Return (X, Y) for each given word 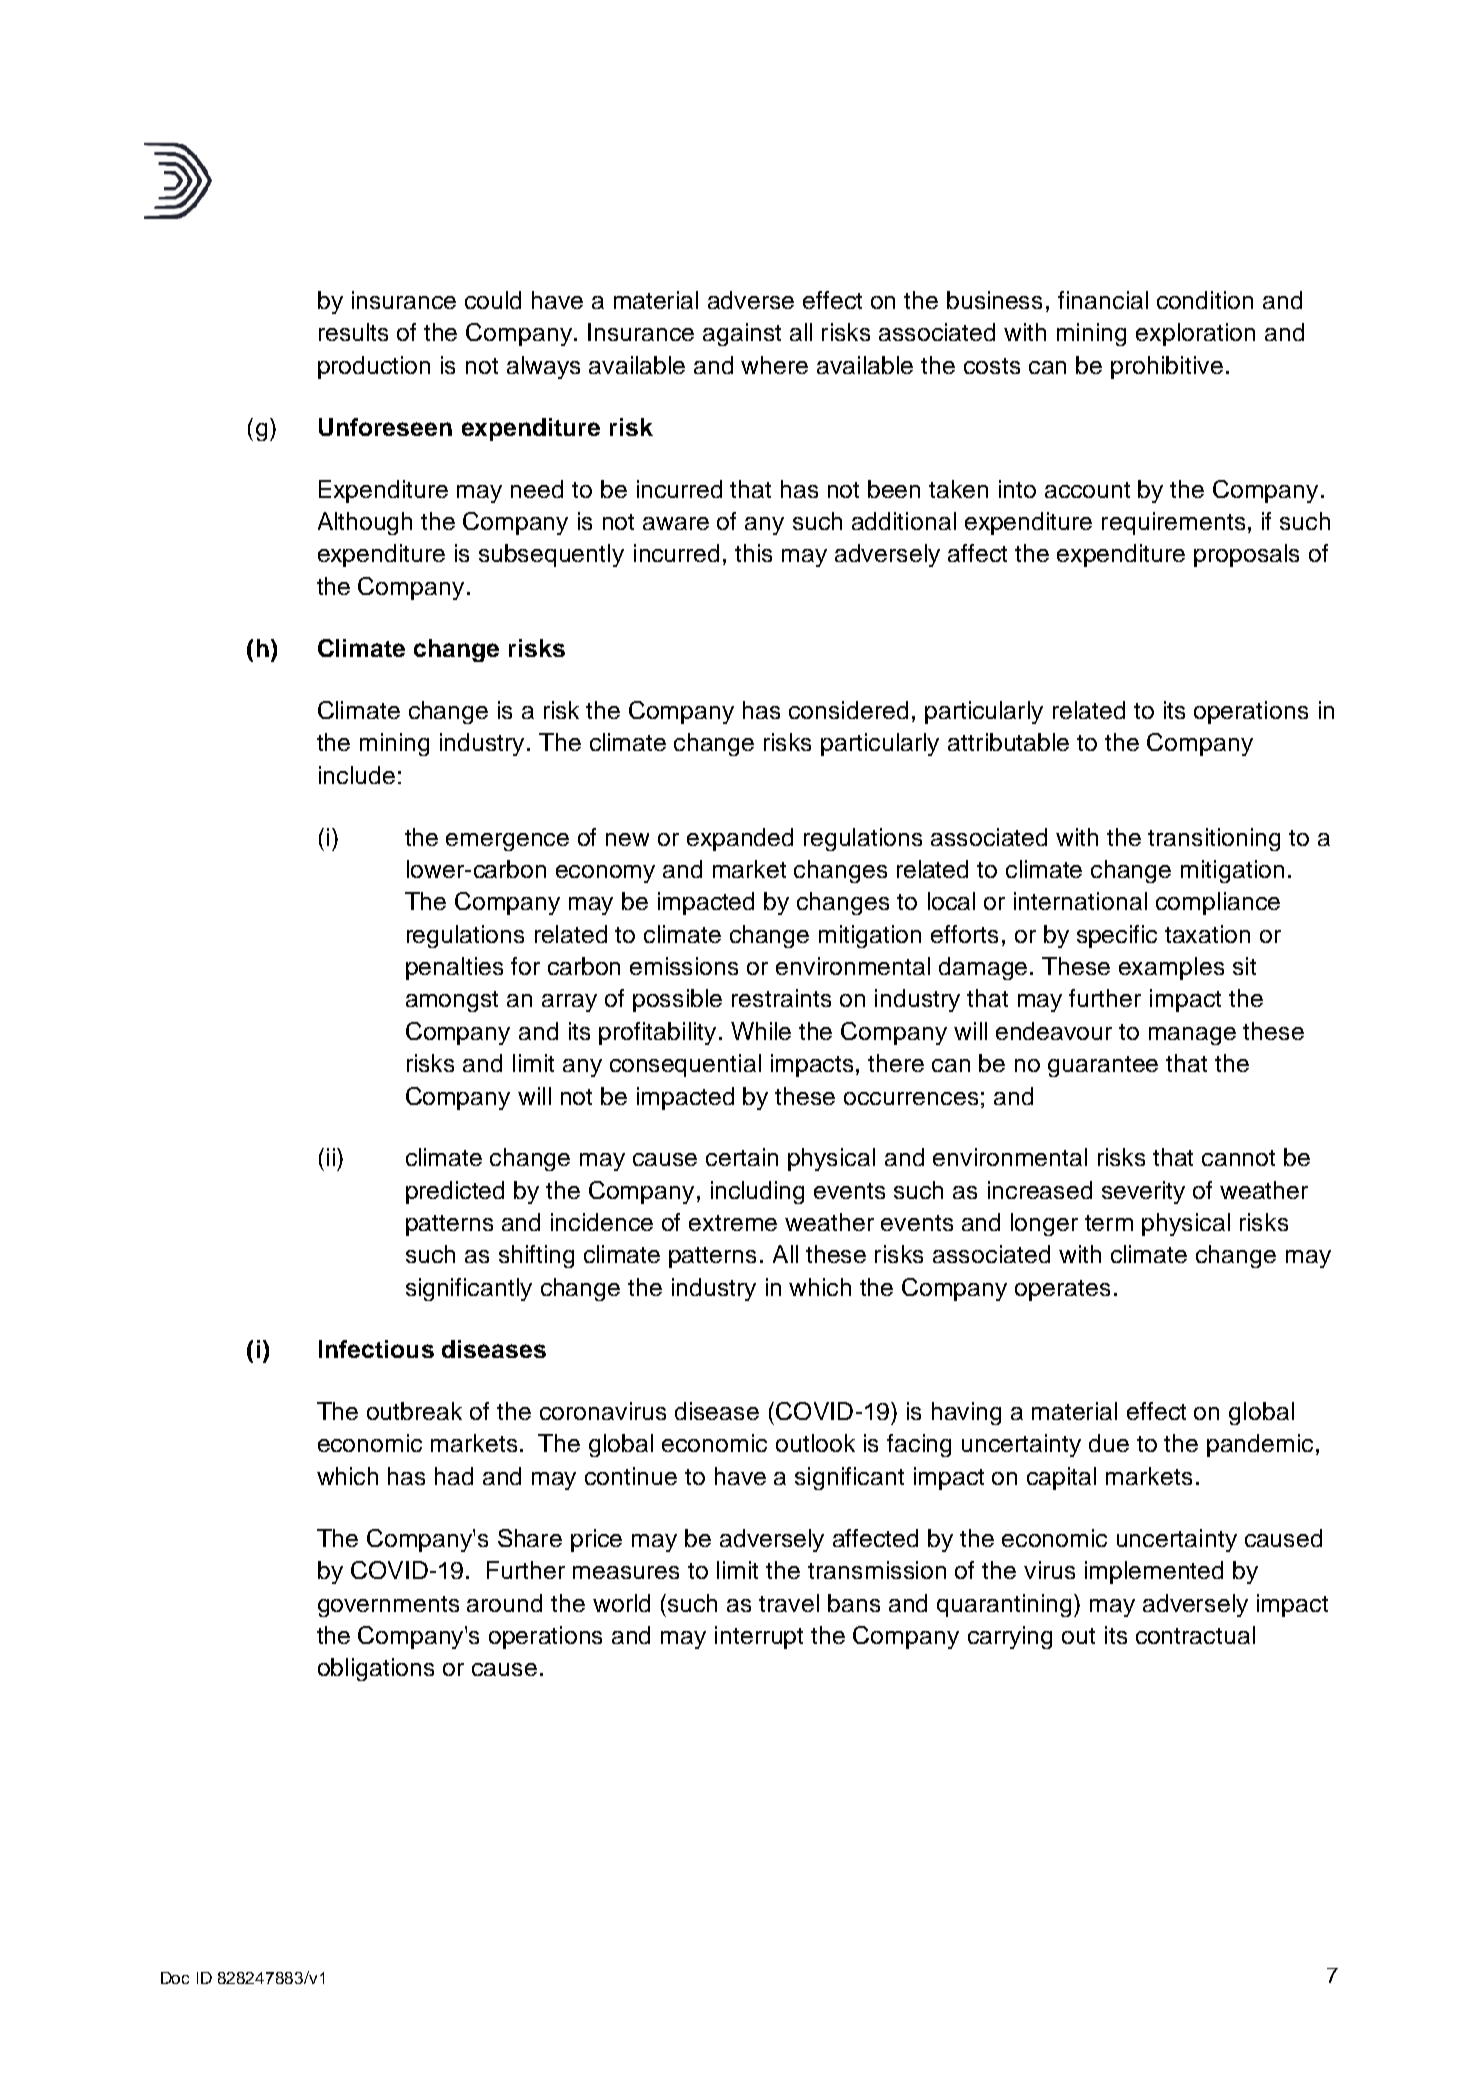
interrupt (759, 1637)
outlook (815, 1443)
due (1109, 1443)
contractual (1195, 1635)
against (742, 334)
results (353, 332)
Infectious (376, 1349)
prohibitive (1167, 367)
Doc (175, 1978)
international (1080, 901)
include (357, 775)
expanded (740, 839)
